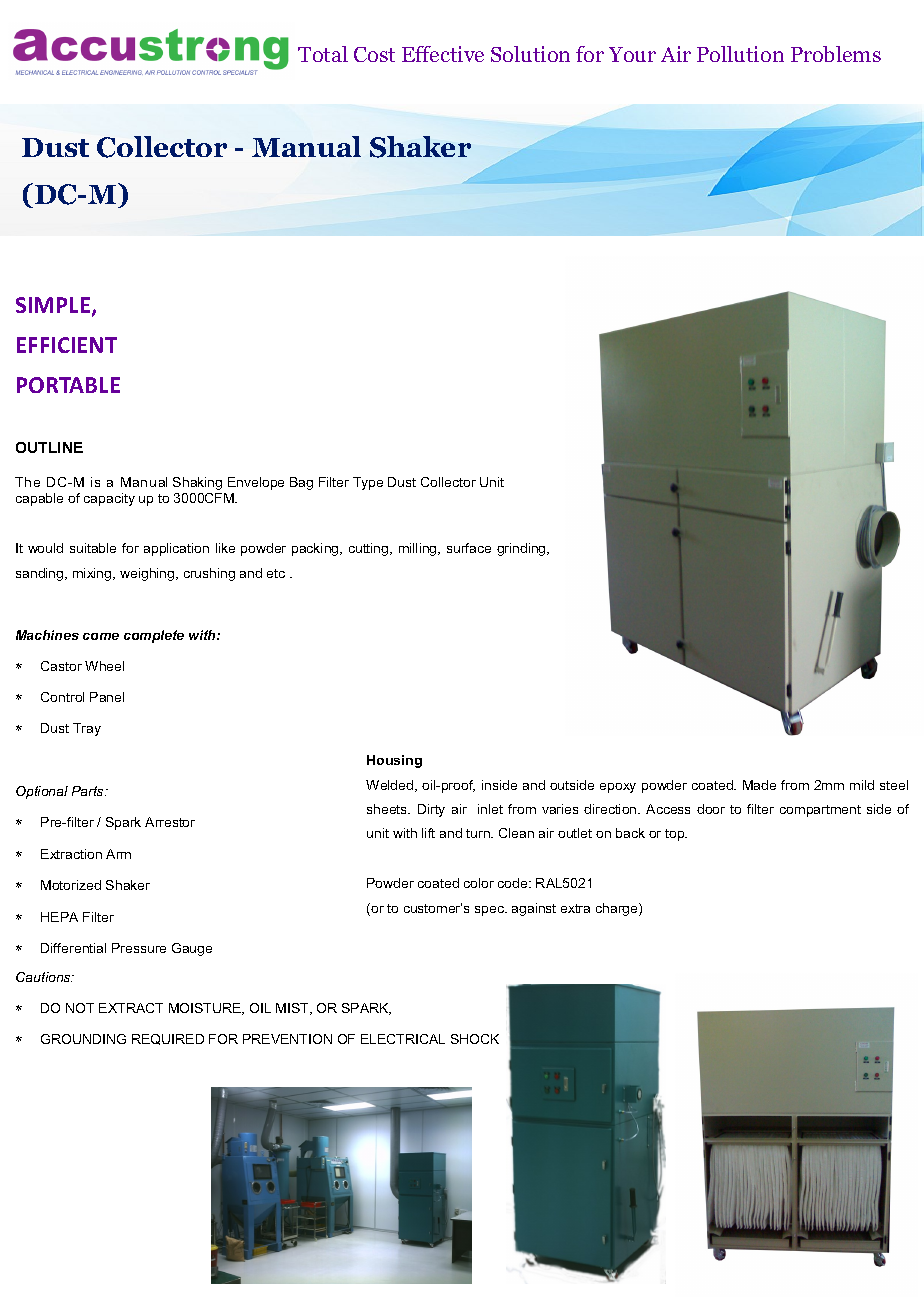 This screenshot has height=1308, width=924. I want to click on Total, so click(323, 54).
